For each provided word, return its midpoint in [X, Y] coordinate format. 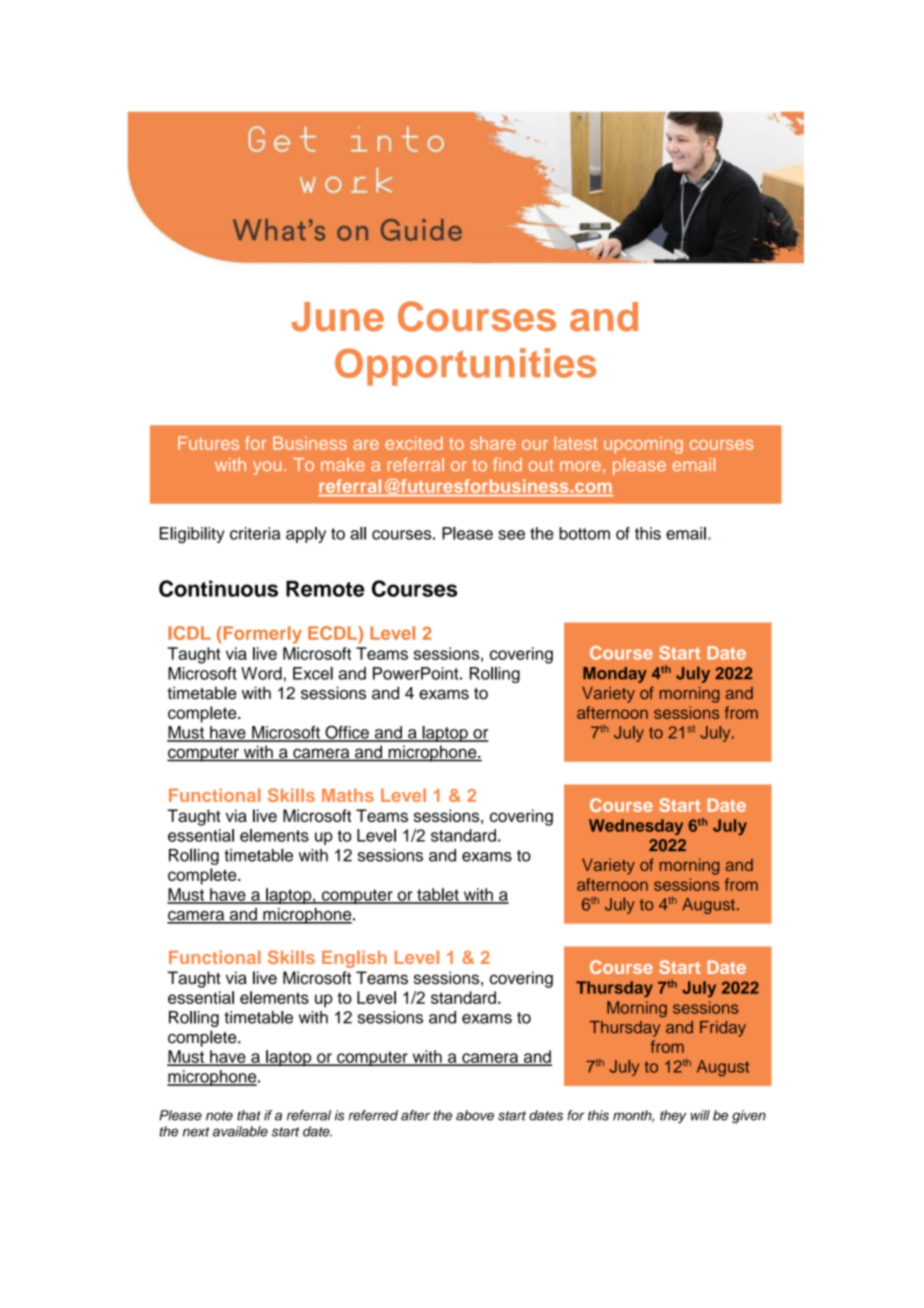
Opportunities [465, 367]
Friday [723, 1029]
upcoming [643, 445]
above [475, 1115]
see [511, 535]
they [673, 1116]
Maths [348, 795]
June [338, 317]
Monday [615, 675]
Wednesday [636, 827]
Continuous [218, 588]
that [249, 1115]
